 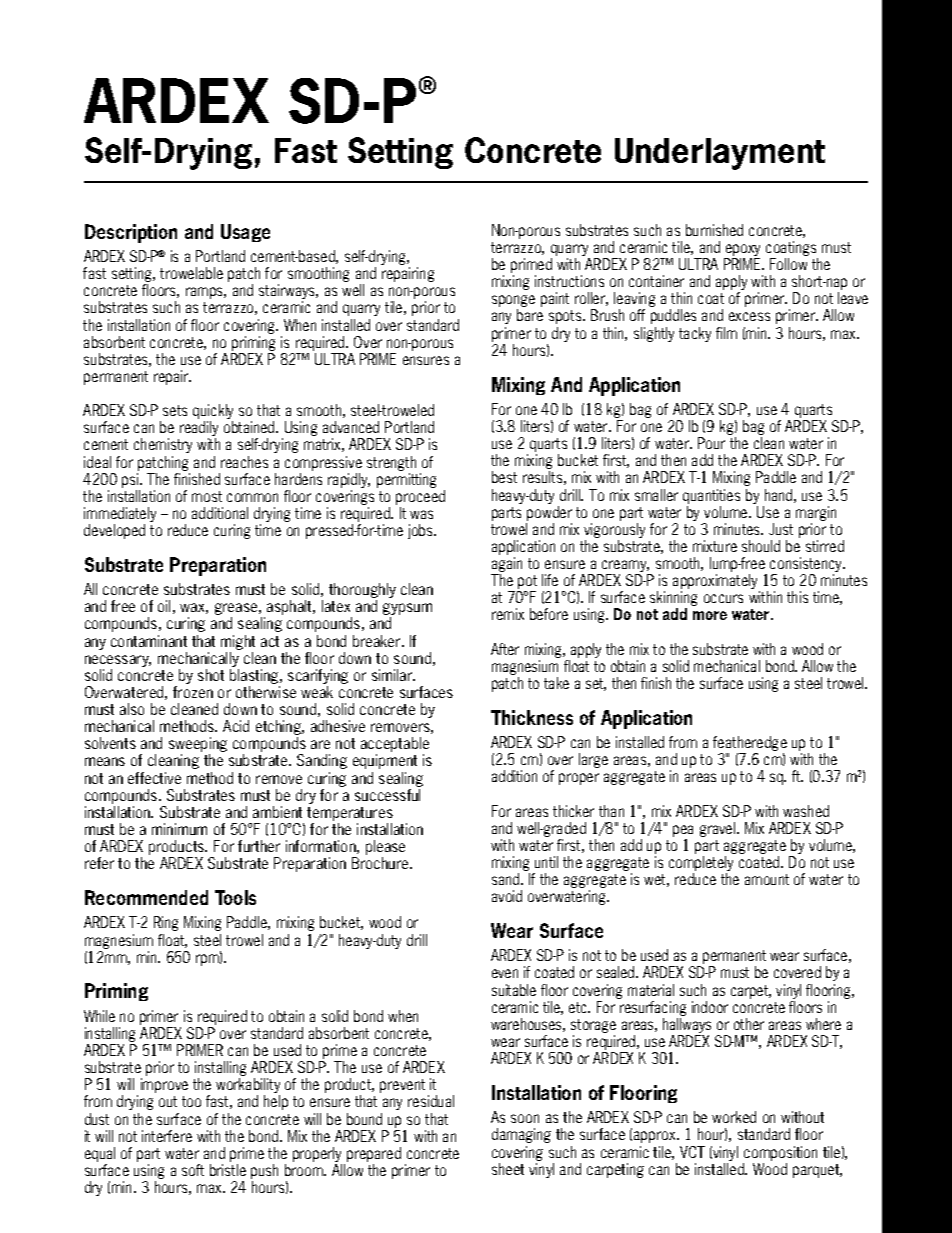 What do you see at coordinates (167, 1136) in the screenshot?
I see `interfere` at bounding box center [167, 1136].
